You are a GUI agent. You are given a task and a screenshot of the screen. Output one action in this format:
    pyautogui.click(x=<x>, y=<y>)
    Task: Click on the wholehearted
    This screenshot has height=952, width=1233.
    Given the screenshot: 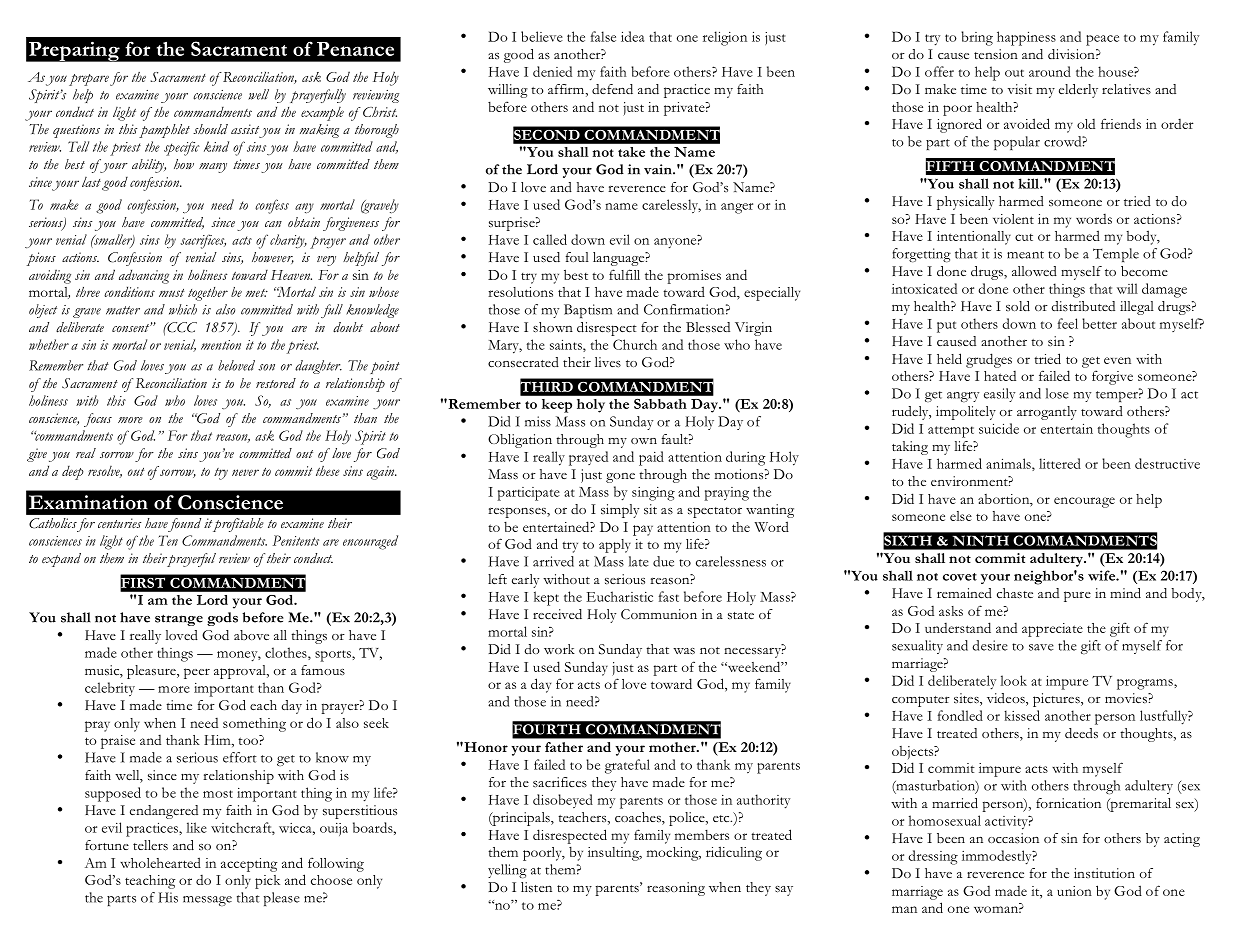 What is the action you would take?
    pyautogui.click(x=160, y=862)
